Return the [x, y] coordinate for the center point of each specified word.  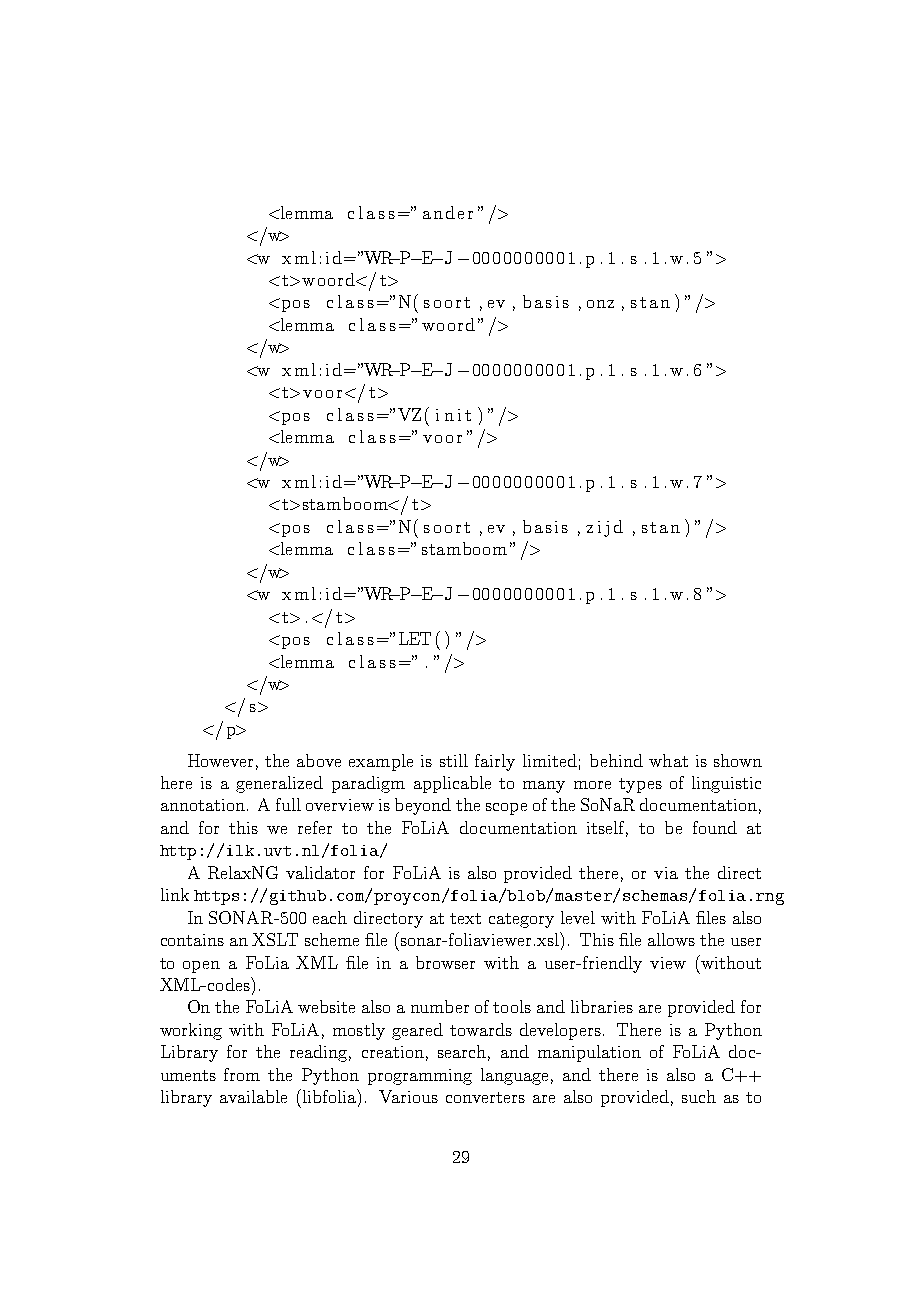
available [253, 1096]
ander [448, 212]
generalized [279, 784]
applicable [452, 784]
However [220, 760]
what [668, 760]
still [454, 760]
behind [616, 760]
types [640, 785]
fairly [495, 762]
